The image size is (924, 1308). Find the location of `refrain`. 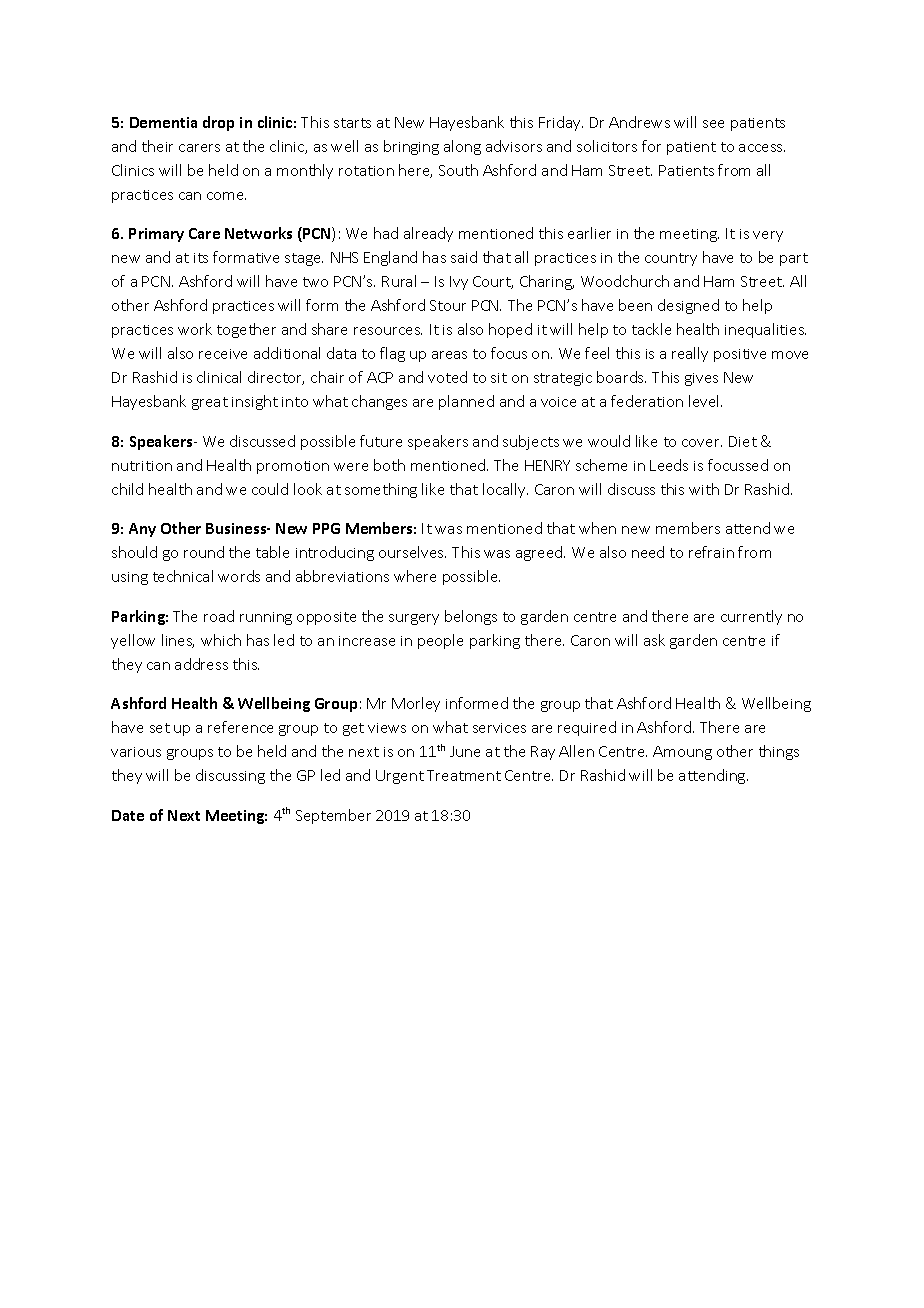

refrain is located at coordinates (711, 552).
